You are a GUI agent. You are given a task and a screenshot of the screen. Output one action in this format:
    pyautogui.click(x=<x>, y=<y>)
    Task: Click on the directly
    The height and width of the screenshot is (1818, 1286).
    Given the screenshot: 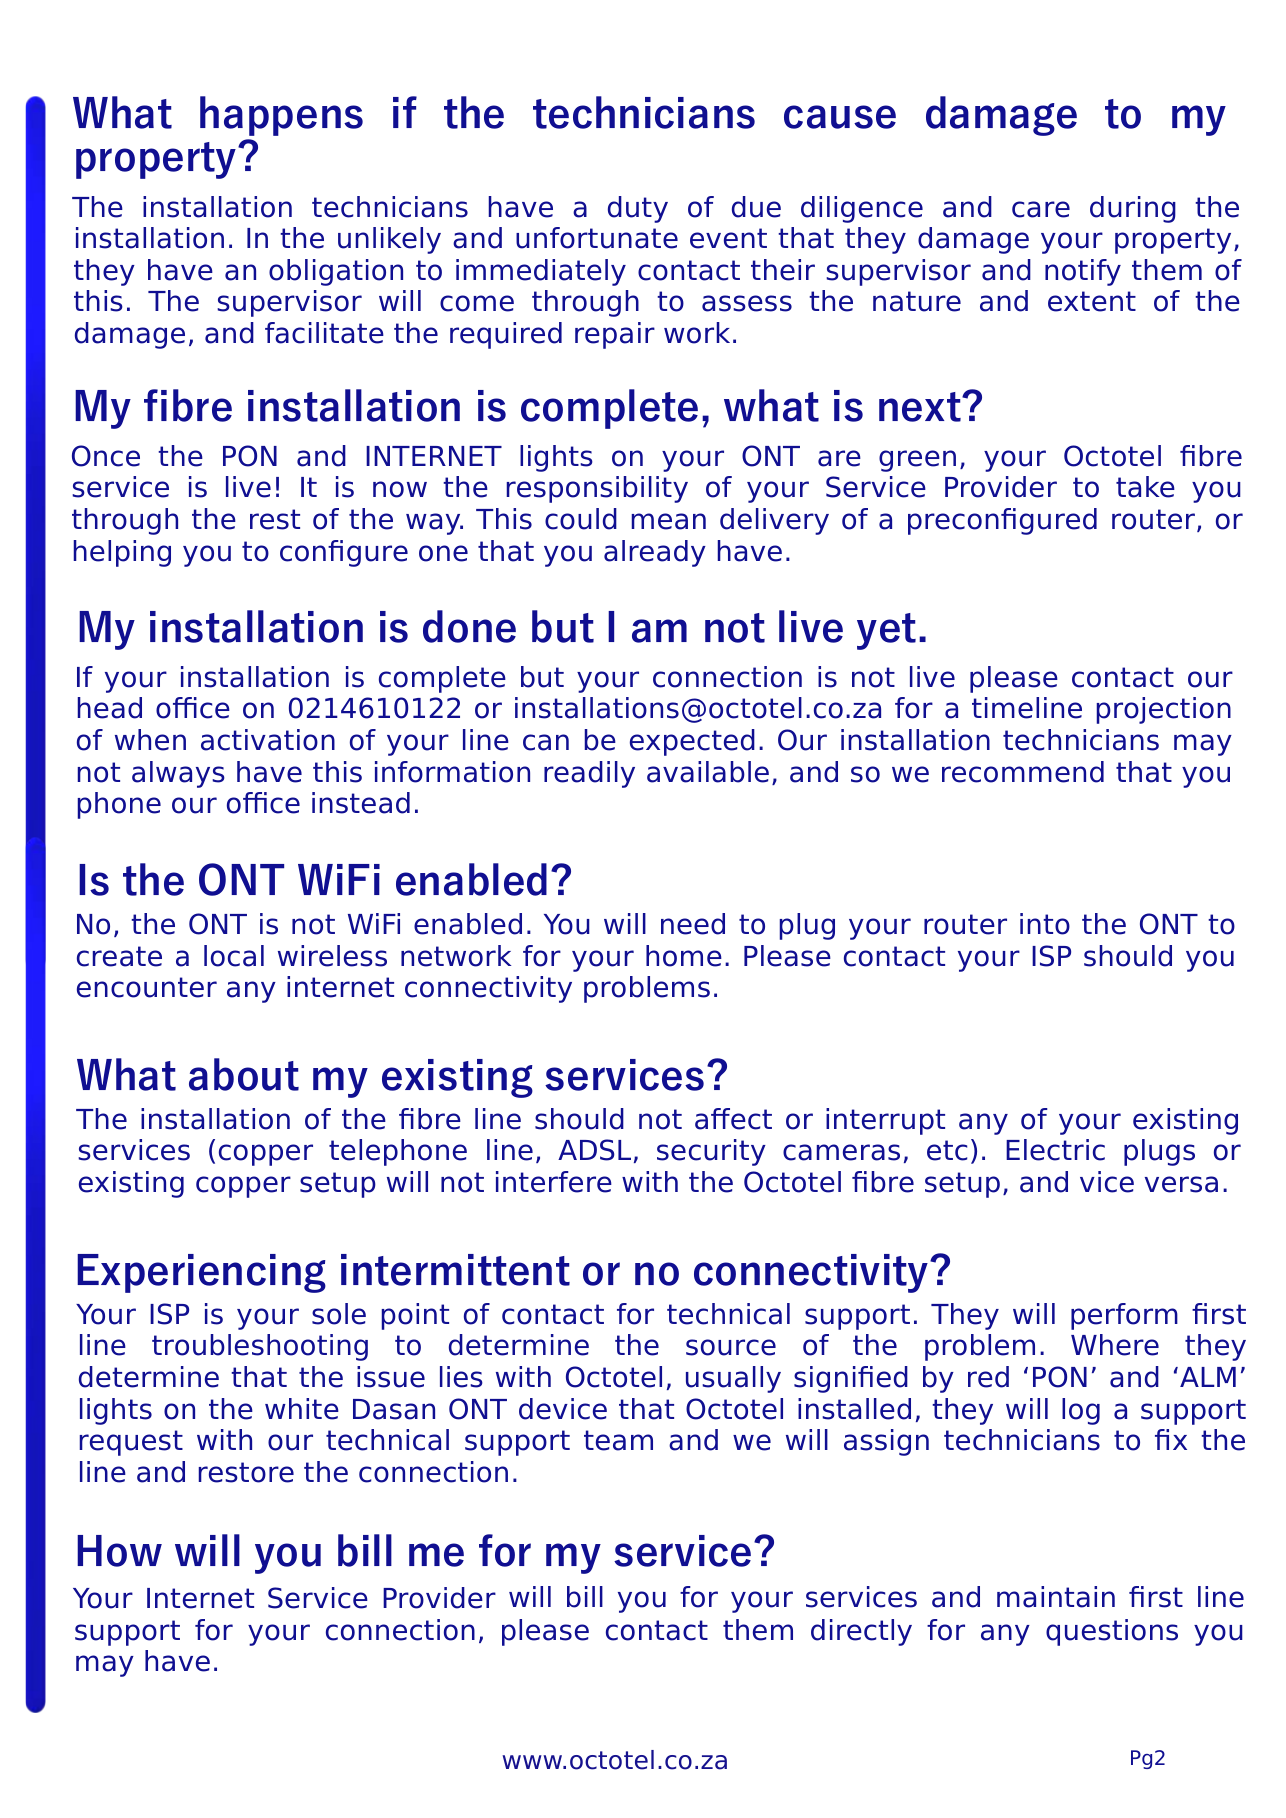 What is the action you would take?
    pyautogui.click(x=861, y=1632)
